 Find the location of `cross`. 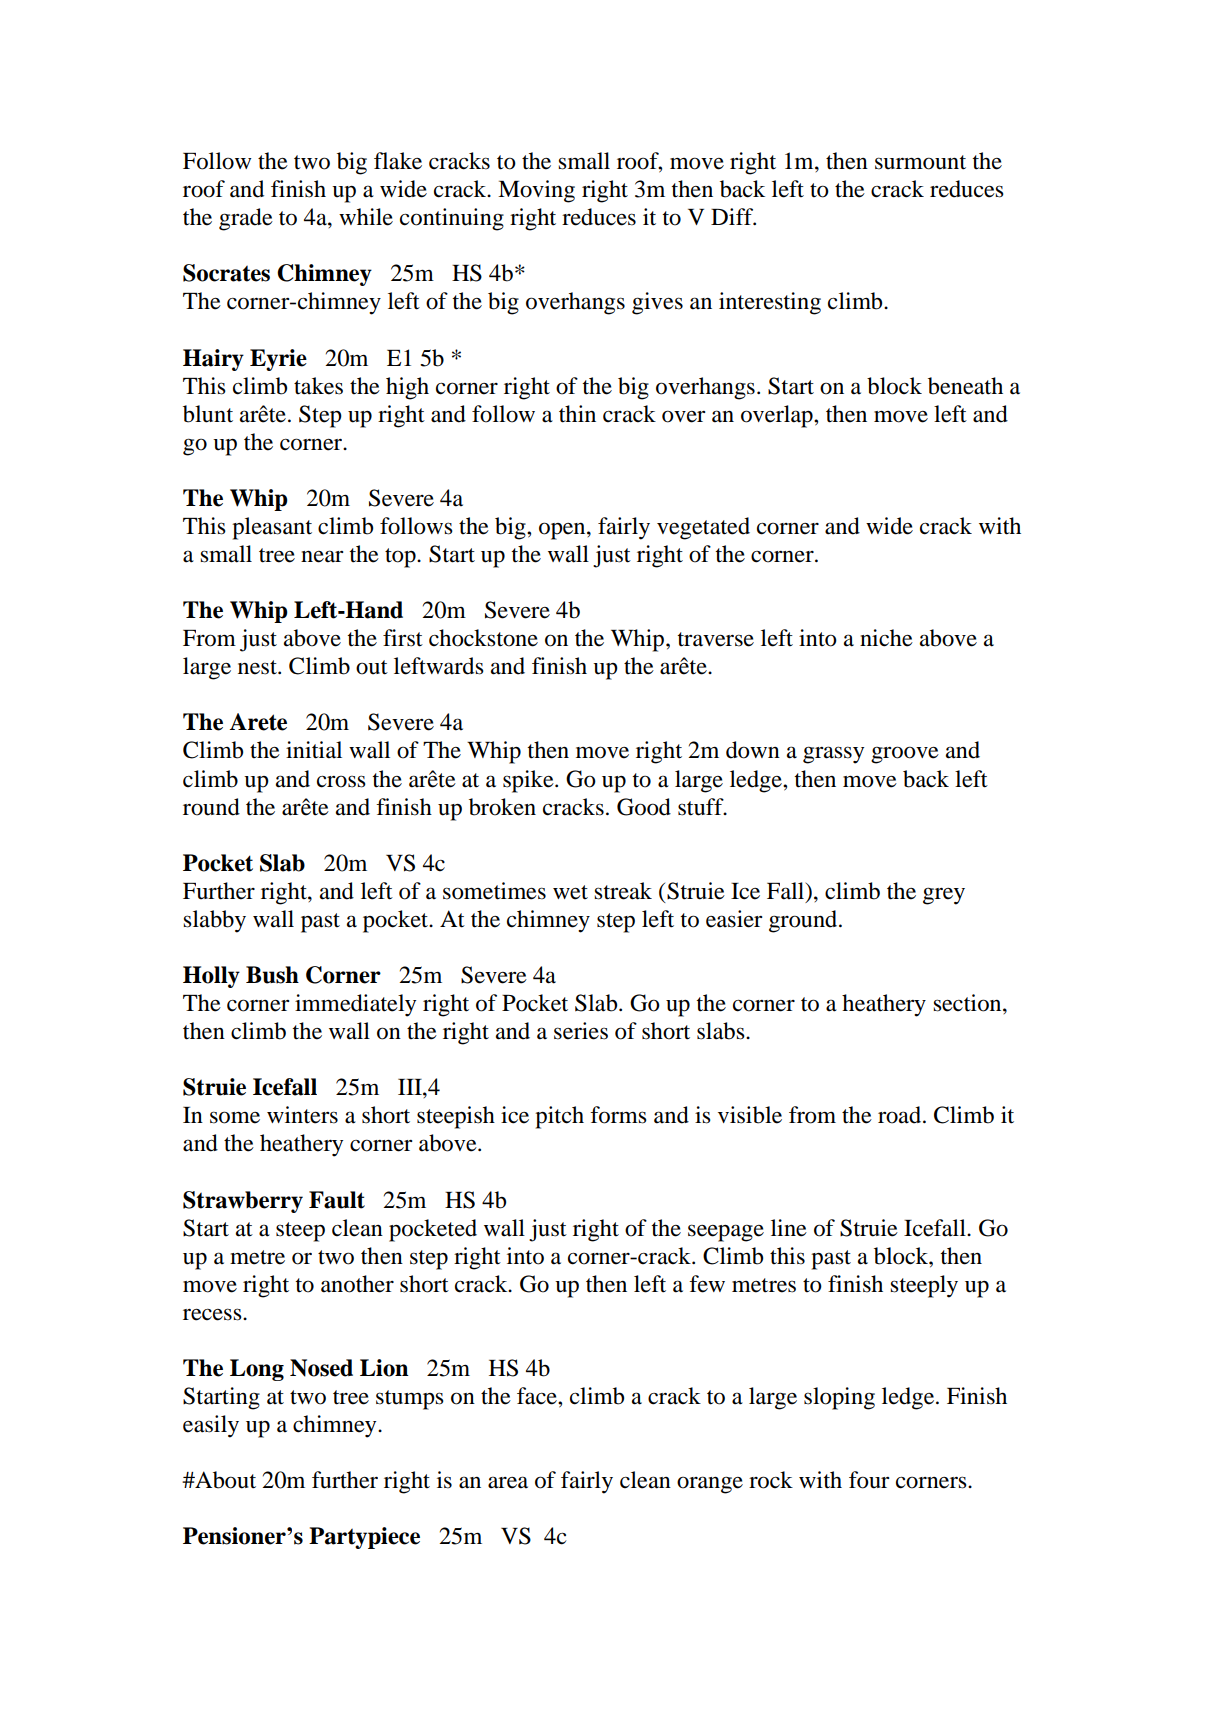

cross is located at coordinates (341, 781).
